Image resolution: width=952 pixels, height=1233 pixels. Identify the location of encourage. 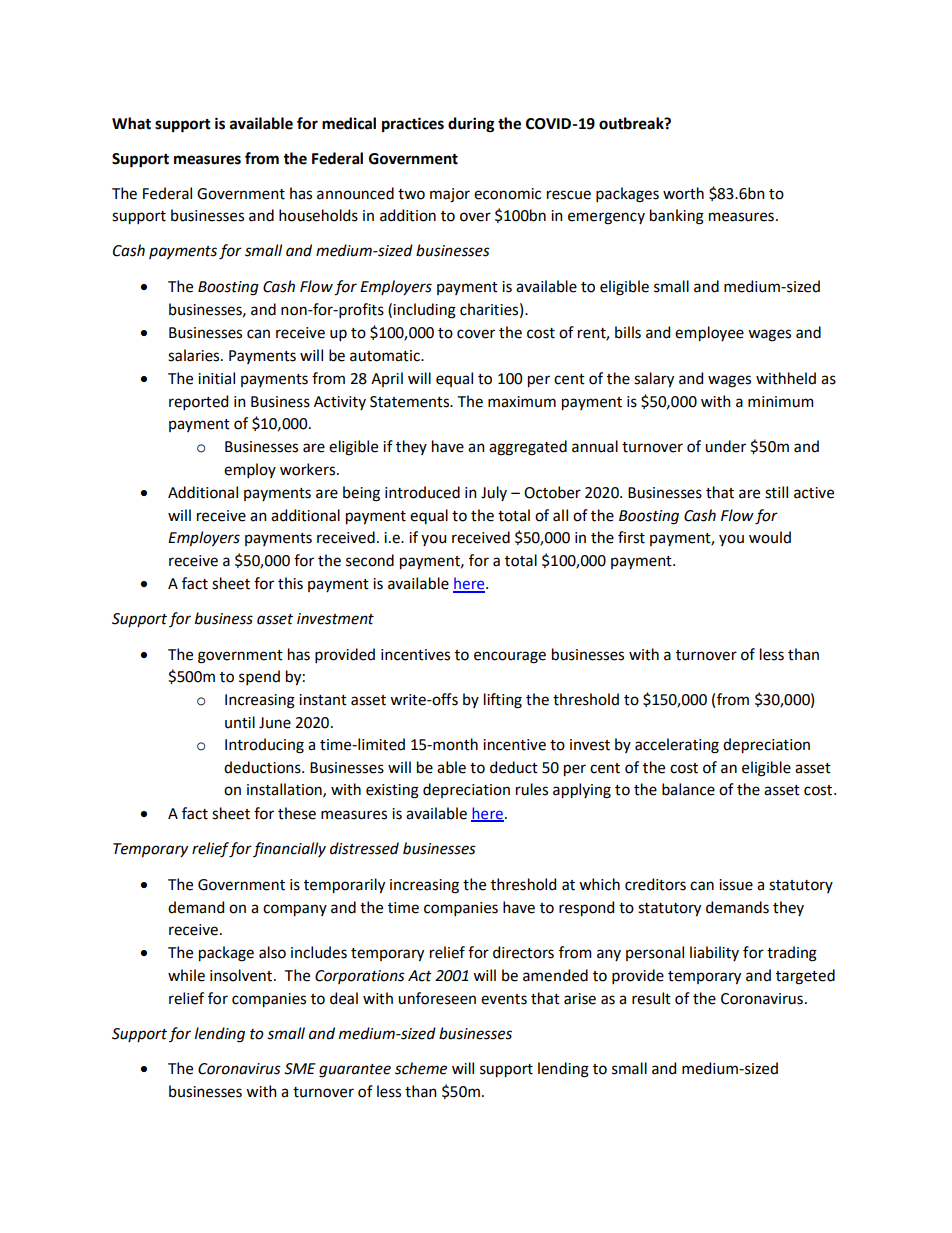
(510, 657).
